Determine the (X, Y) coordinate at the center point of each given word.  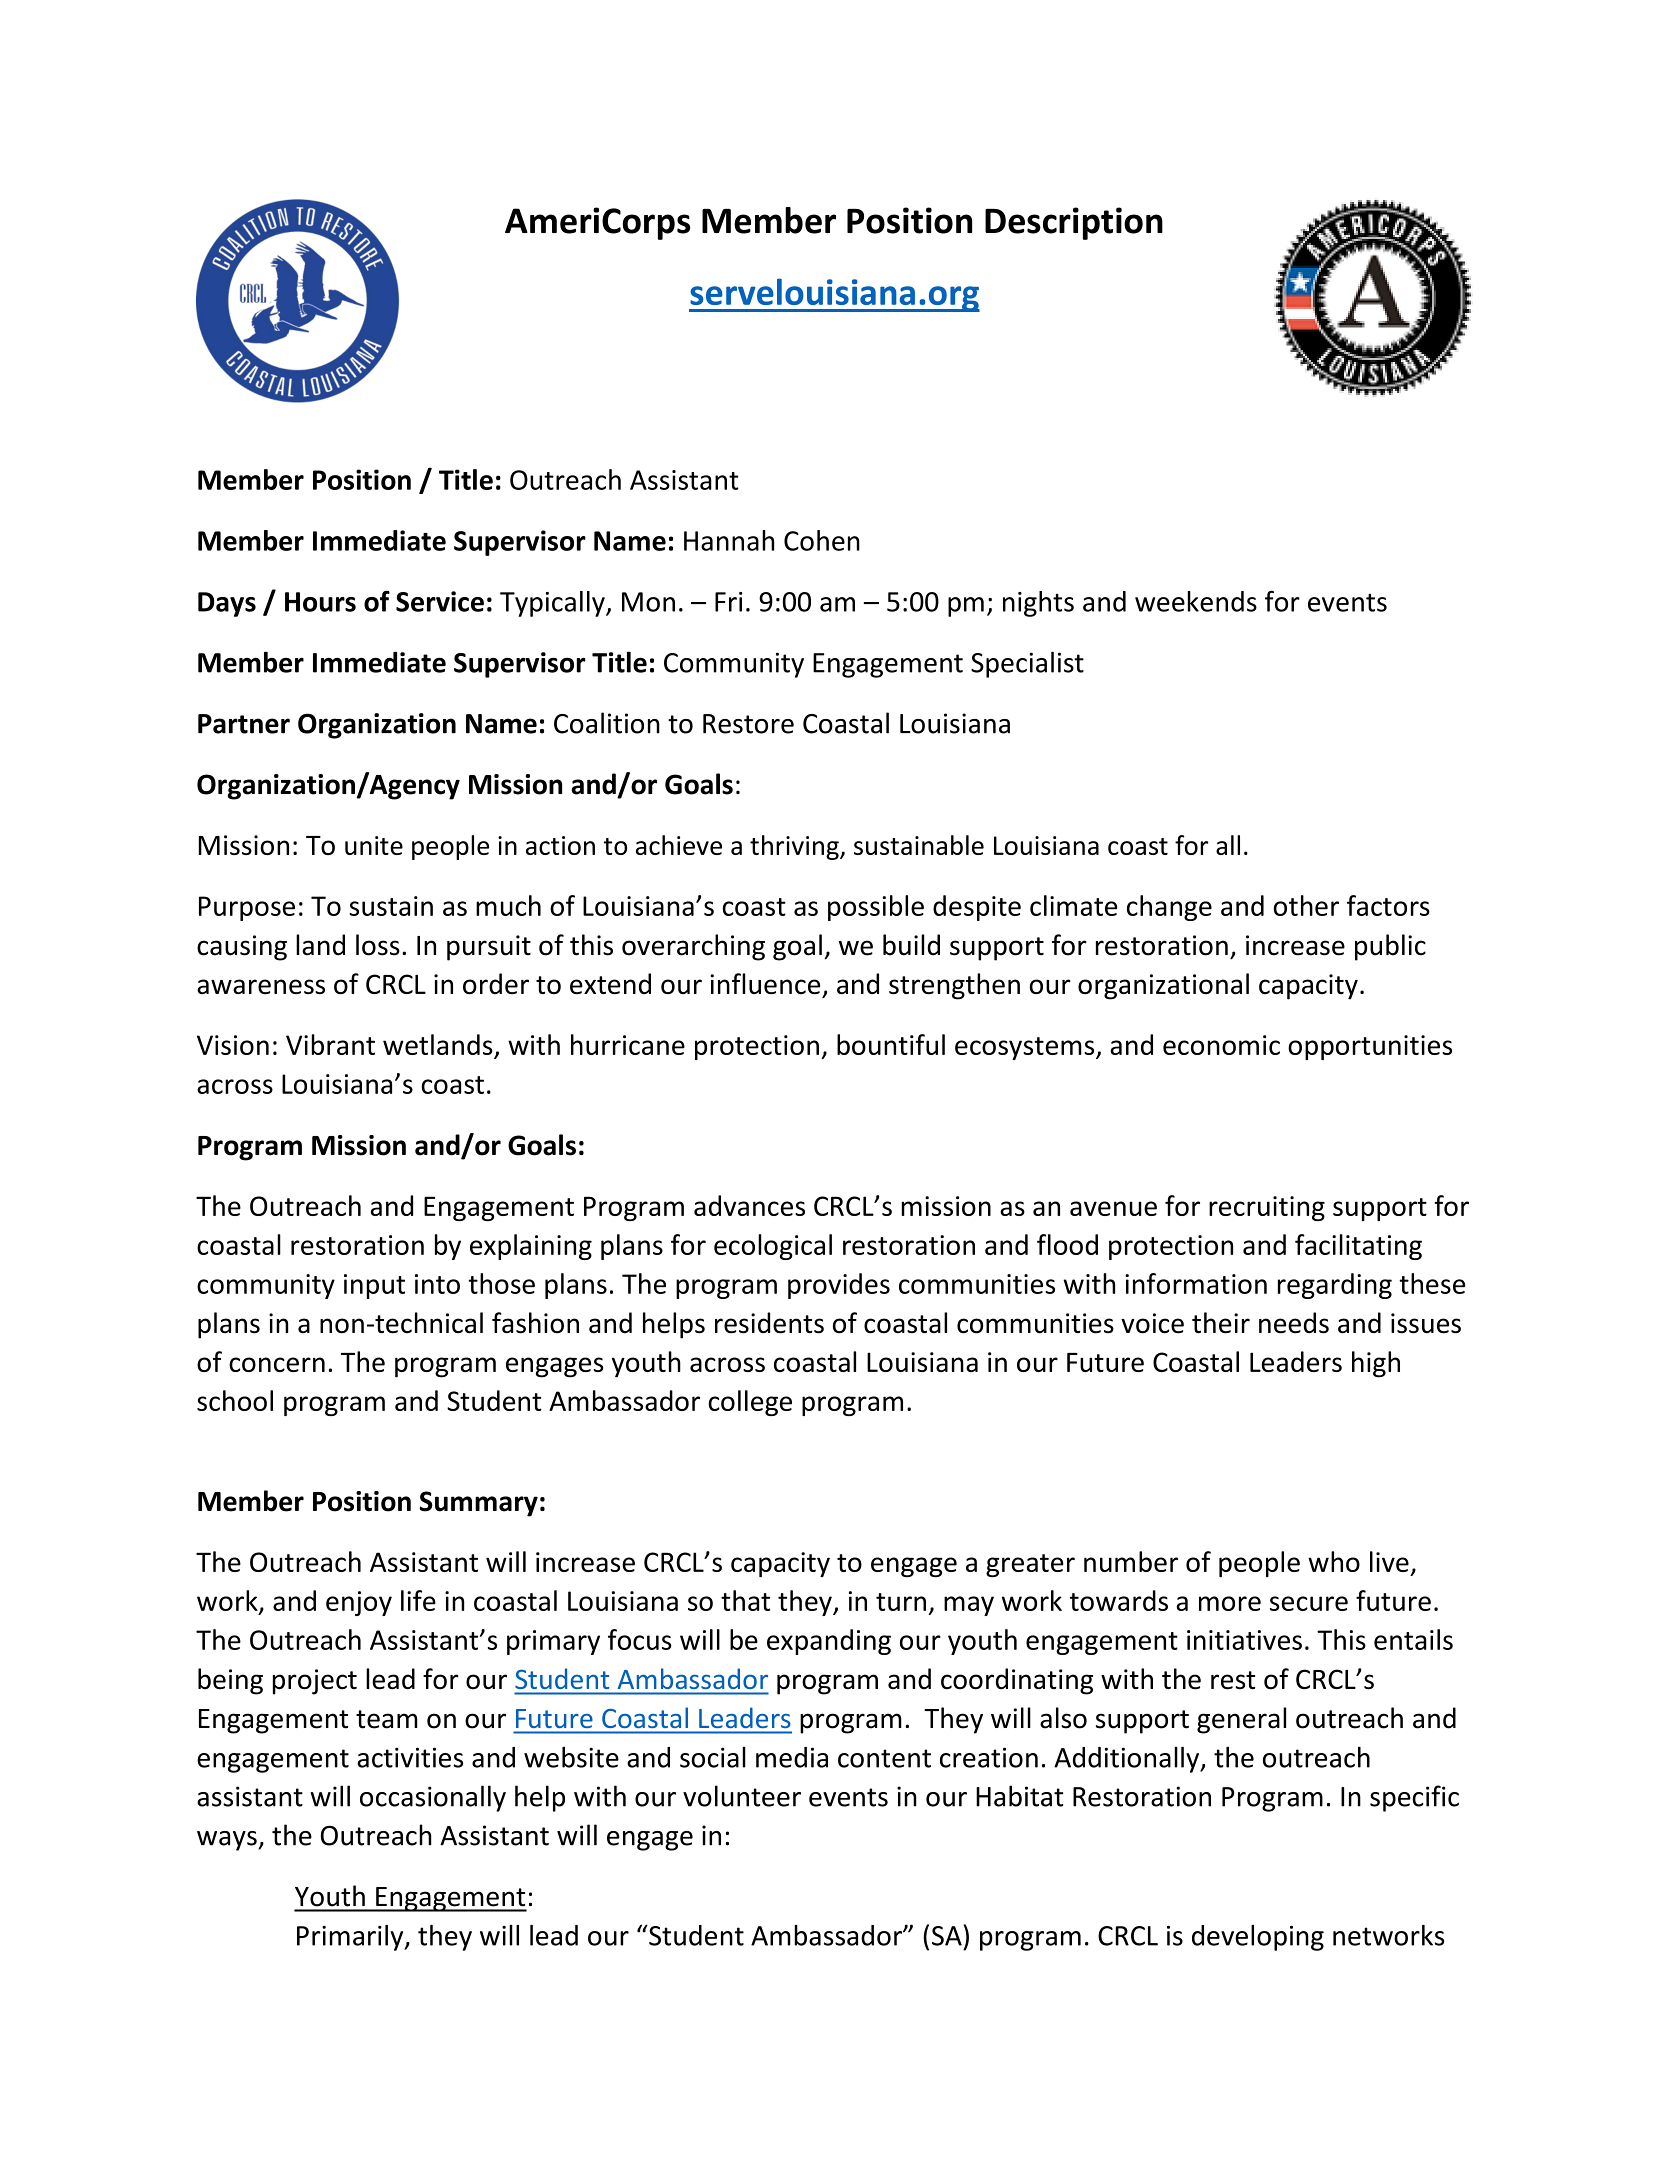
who (1334, 1561)
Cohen (822, 540)
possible (876, 908)
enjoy (359, 1603)
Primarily (351, 1938)
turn (901, 1602)
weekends (1196, 601)
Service (440, 601)
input (374, 1286)
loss (378, 945)
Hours (320, 602)
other (1306, 905)
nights (1038, 604)
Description (1074, 223)
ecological (773, 1247)
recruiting (1267, 1208)
